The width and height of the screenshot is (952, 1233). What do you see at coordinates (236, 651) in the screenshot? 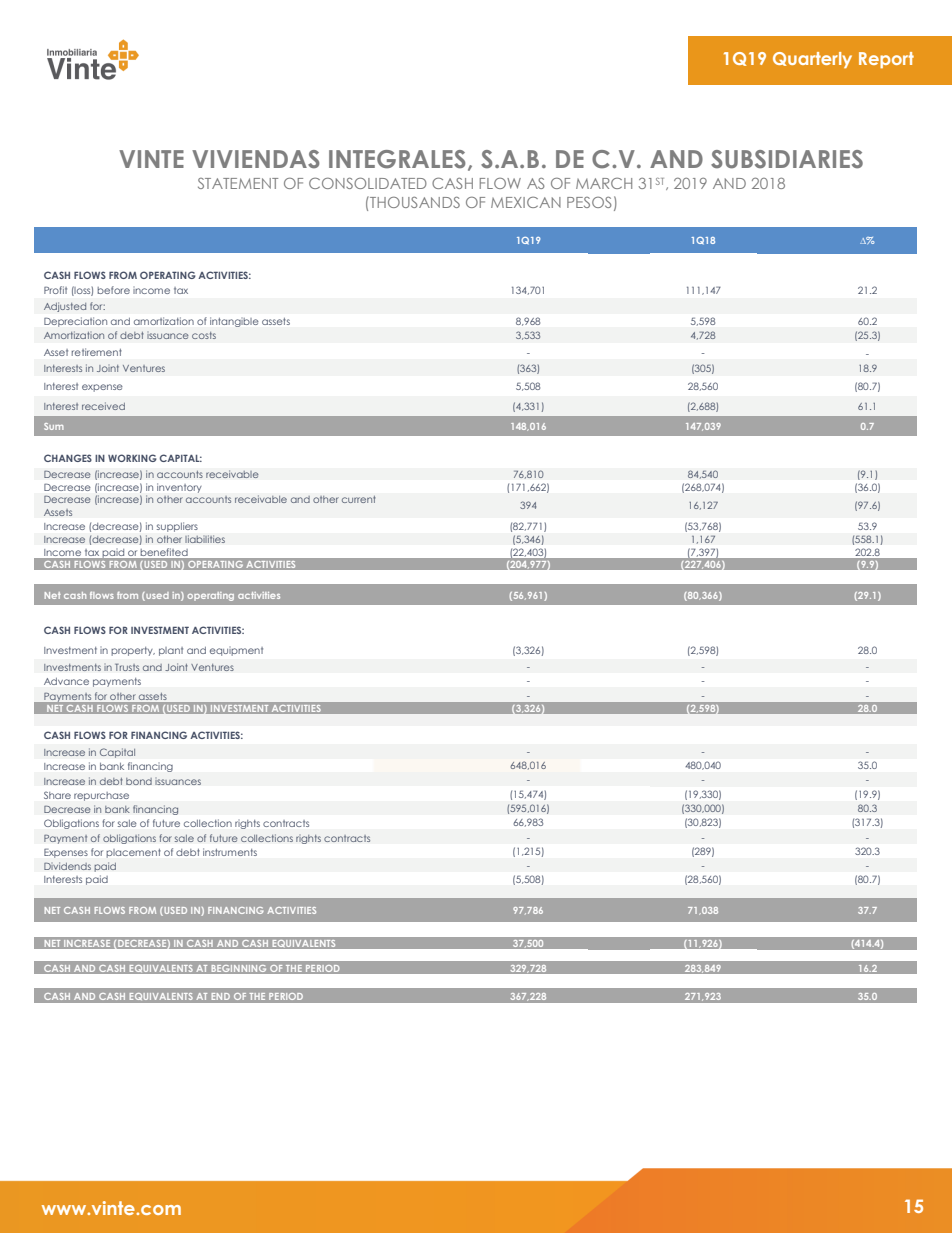
I see `equipment` at bounding box center [236, 651].
